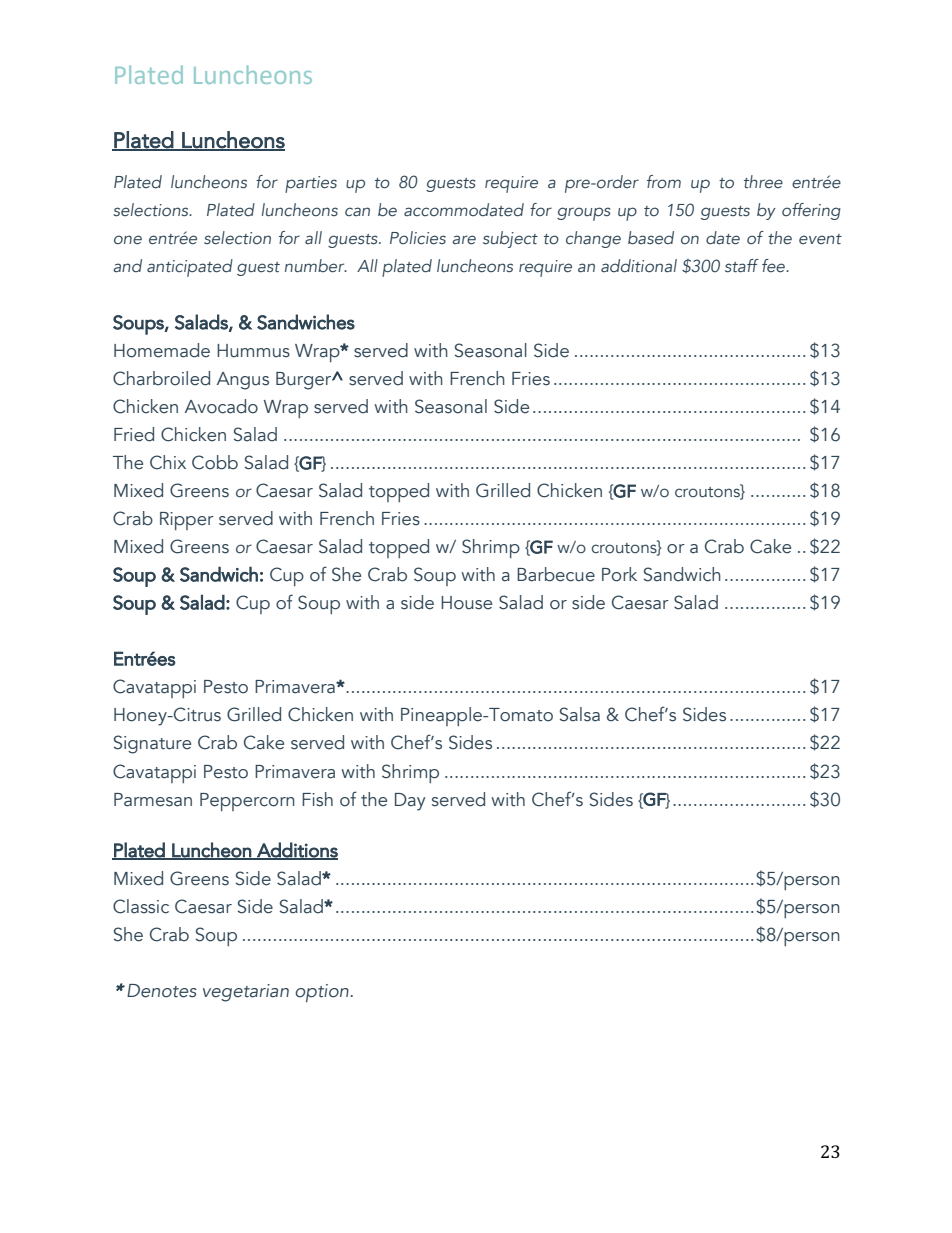 The width and height of the screenshot is (952, 1233). What do you see at coordinates (619, 574) in the screenshot?
I see `Pork` at bounding box center [619, 574].
